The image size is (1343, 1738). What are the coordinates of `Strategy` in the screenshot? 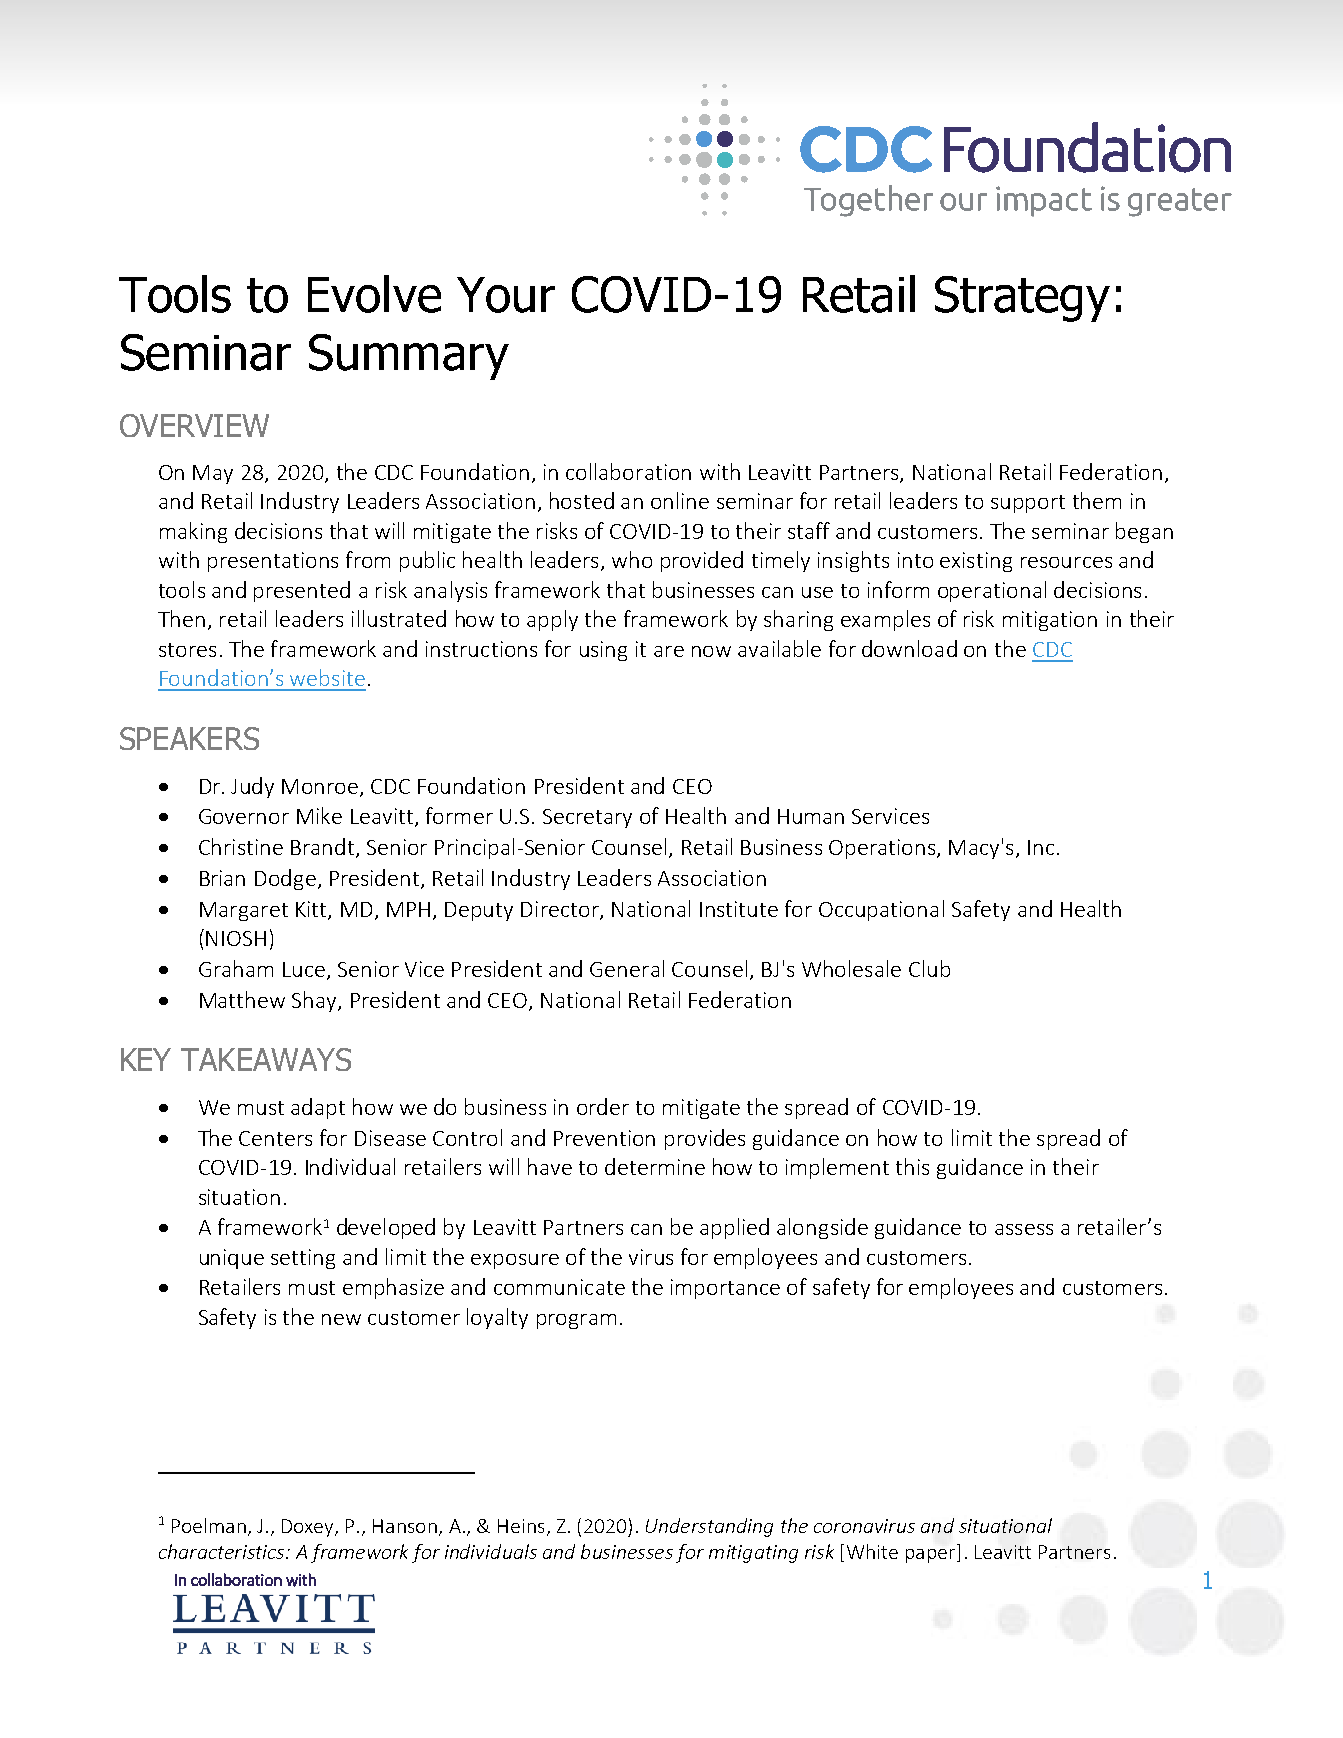 It's located at (1022, 299).
